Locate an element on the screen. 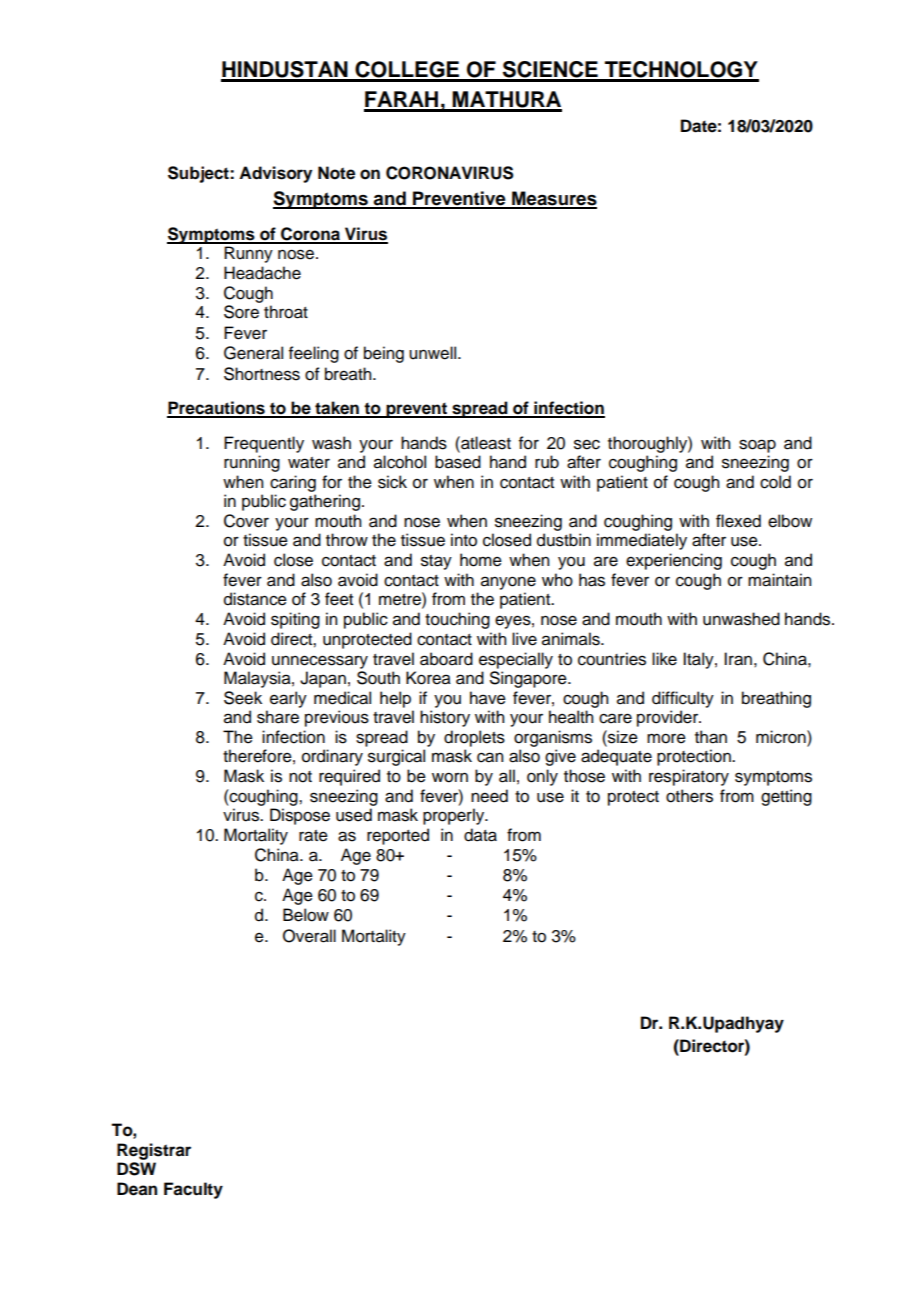  Seek is located at coordinates (243, 698).
